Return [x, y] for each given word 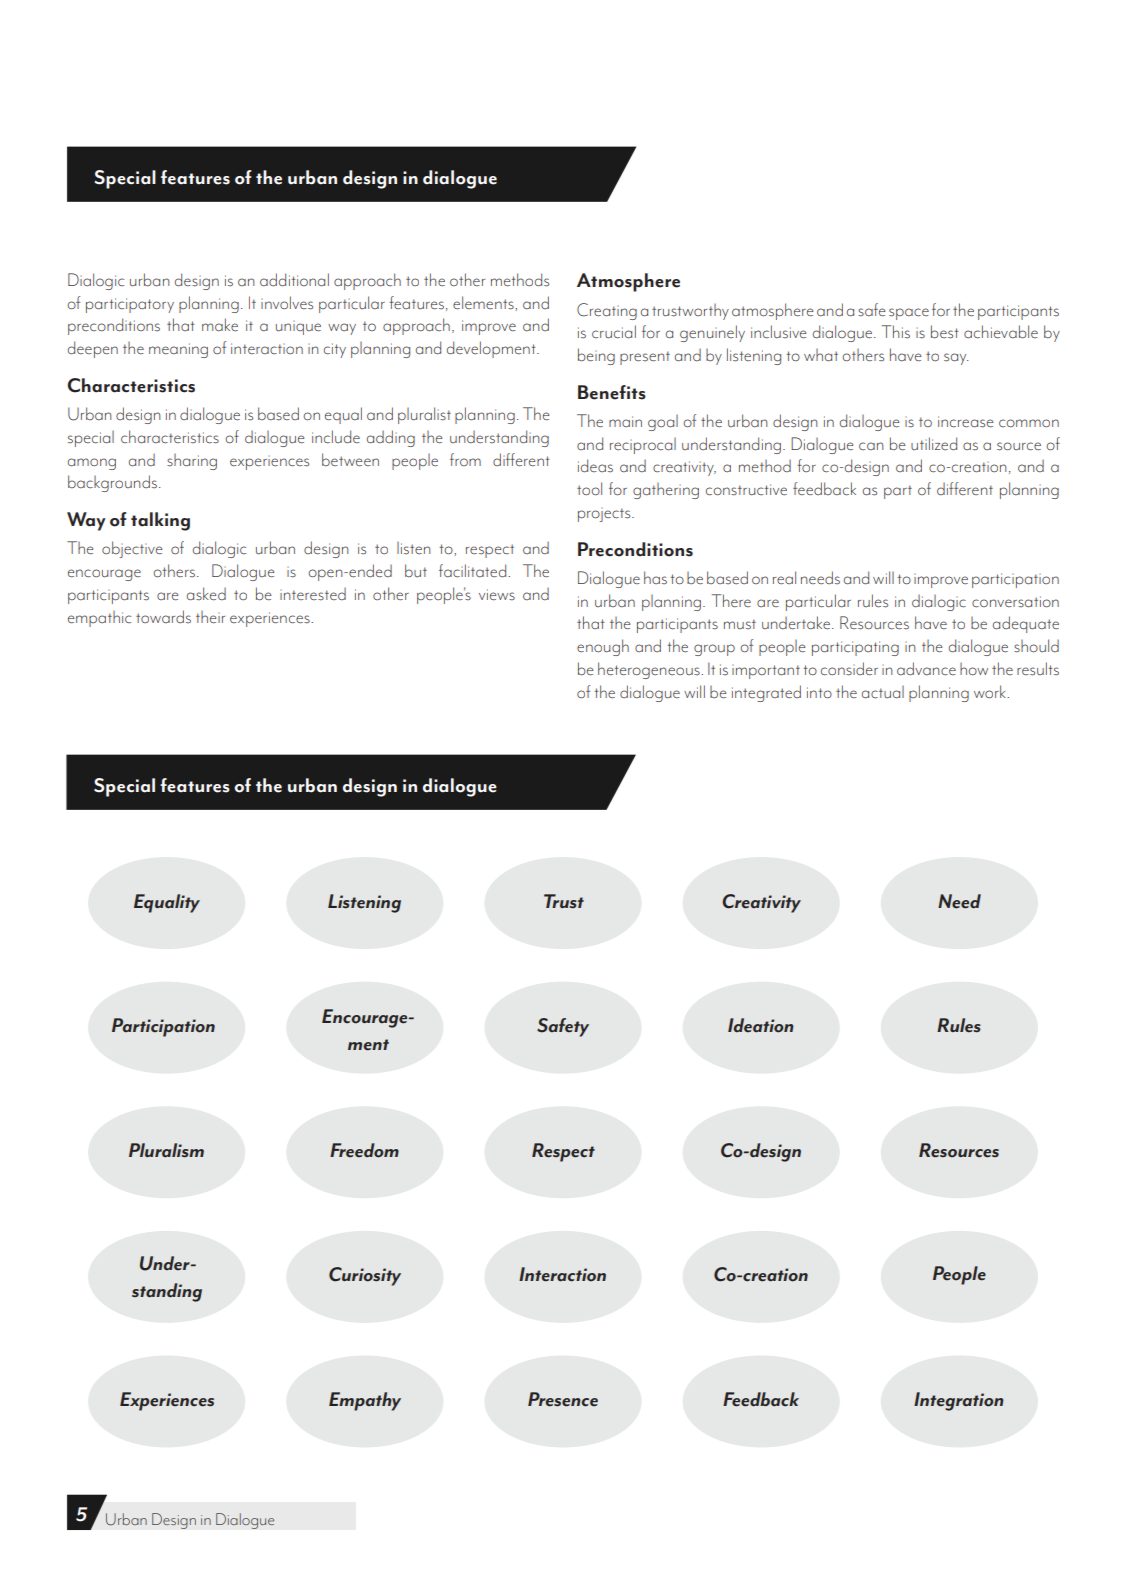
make [220, 325]
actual [883, 692]
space [909, 314]
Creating [607, 311]
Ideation [761, 1025]
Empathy [365, 1401]
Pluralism [166, 1150]
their [210, 617]
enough [603, 647]
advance [926, 669]
